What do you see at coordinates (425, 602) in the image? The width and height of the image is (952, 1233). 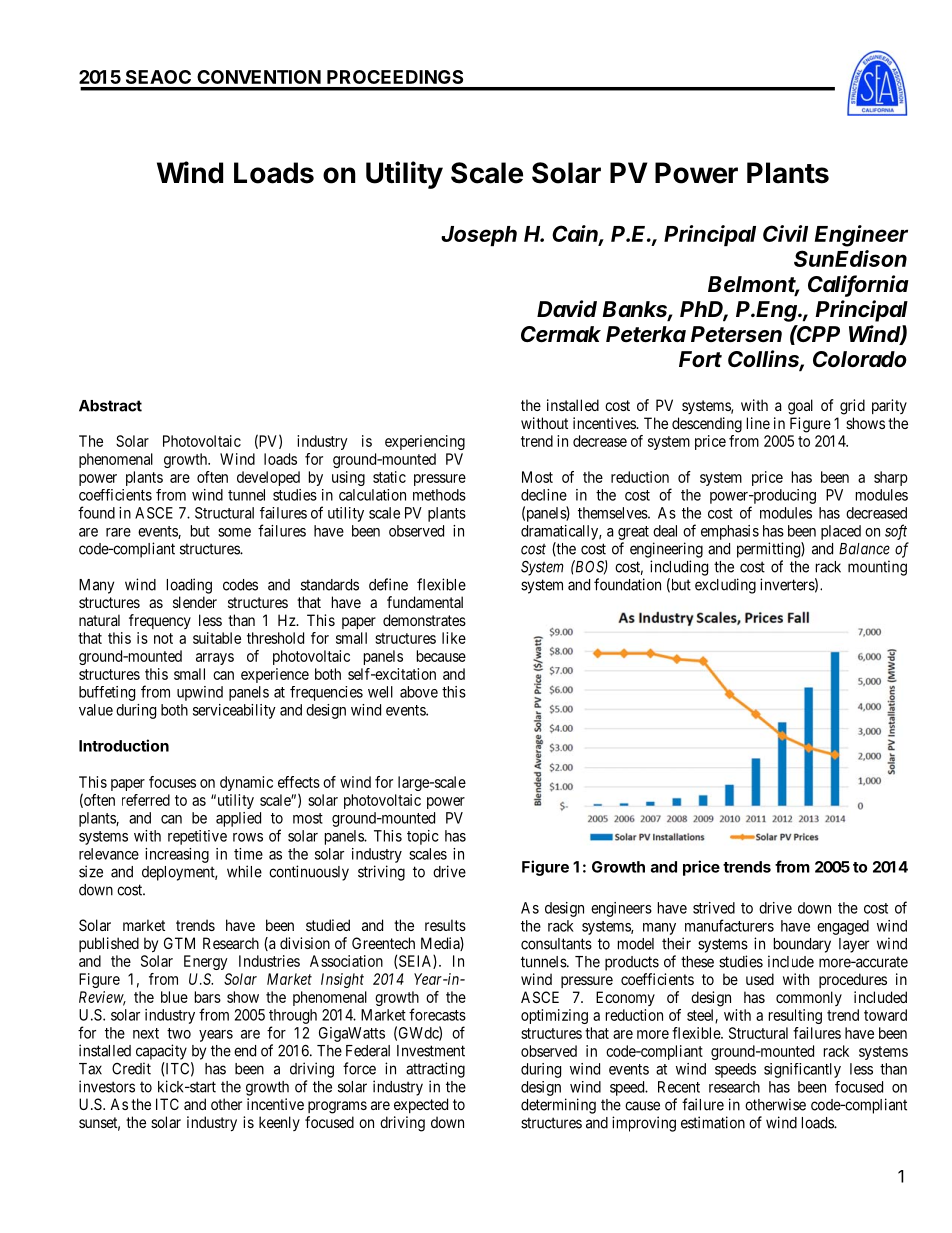 I see `fundamental` at bounding box center [425, 602].
